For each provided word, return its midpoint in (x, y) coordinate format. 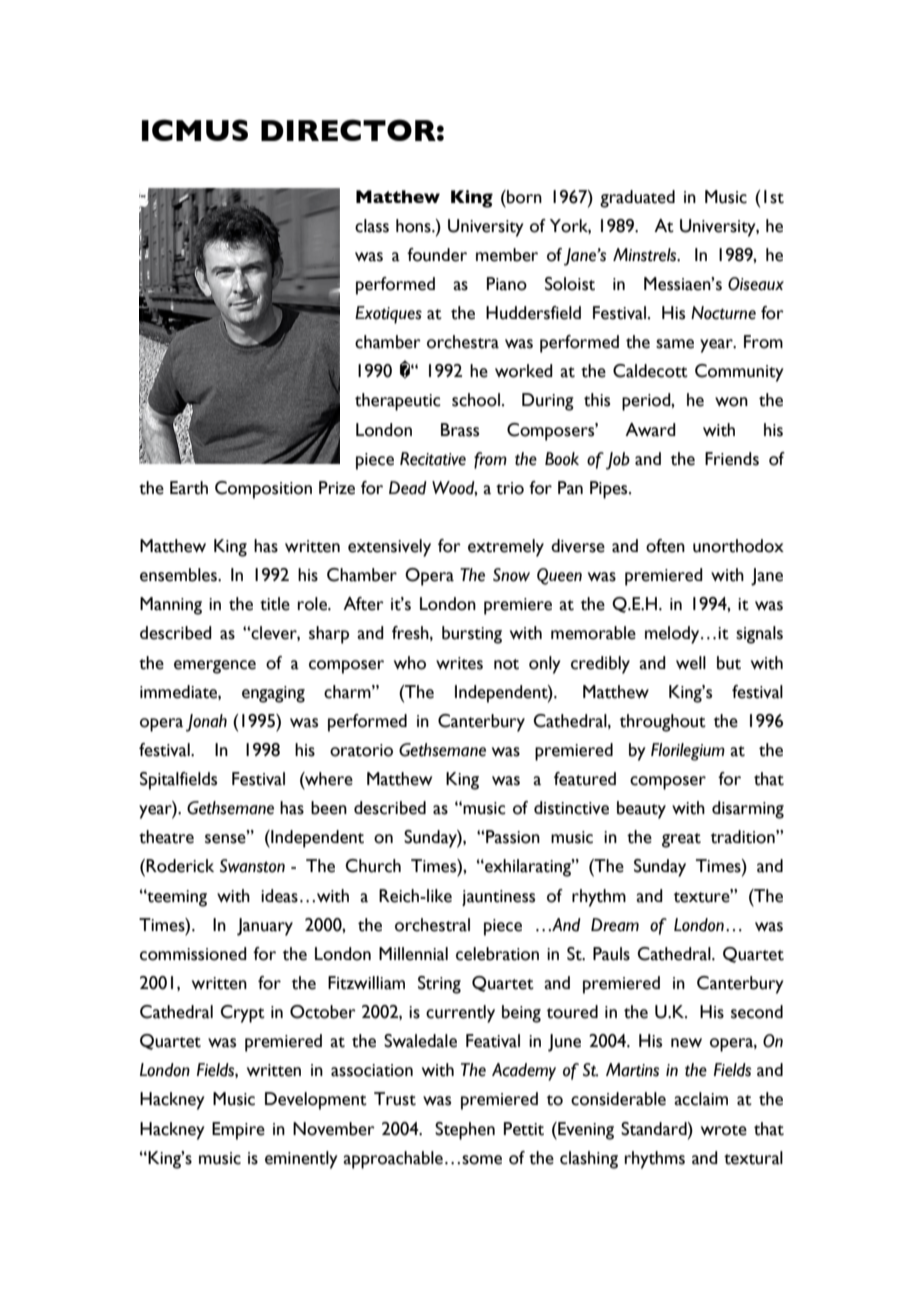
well (691, 663)
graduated (637, 199)
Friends (732, 459)
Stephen (465, 1131)
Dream (615, 925)
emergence (215, 667)
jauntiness (498, 898)
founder (437, 255)
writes (459, 663)
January (265, 927)
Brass (460, 430)
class (372, 226)
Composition (263, 490)
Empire (238, 1131)
